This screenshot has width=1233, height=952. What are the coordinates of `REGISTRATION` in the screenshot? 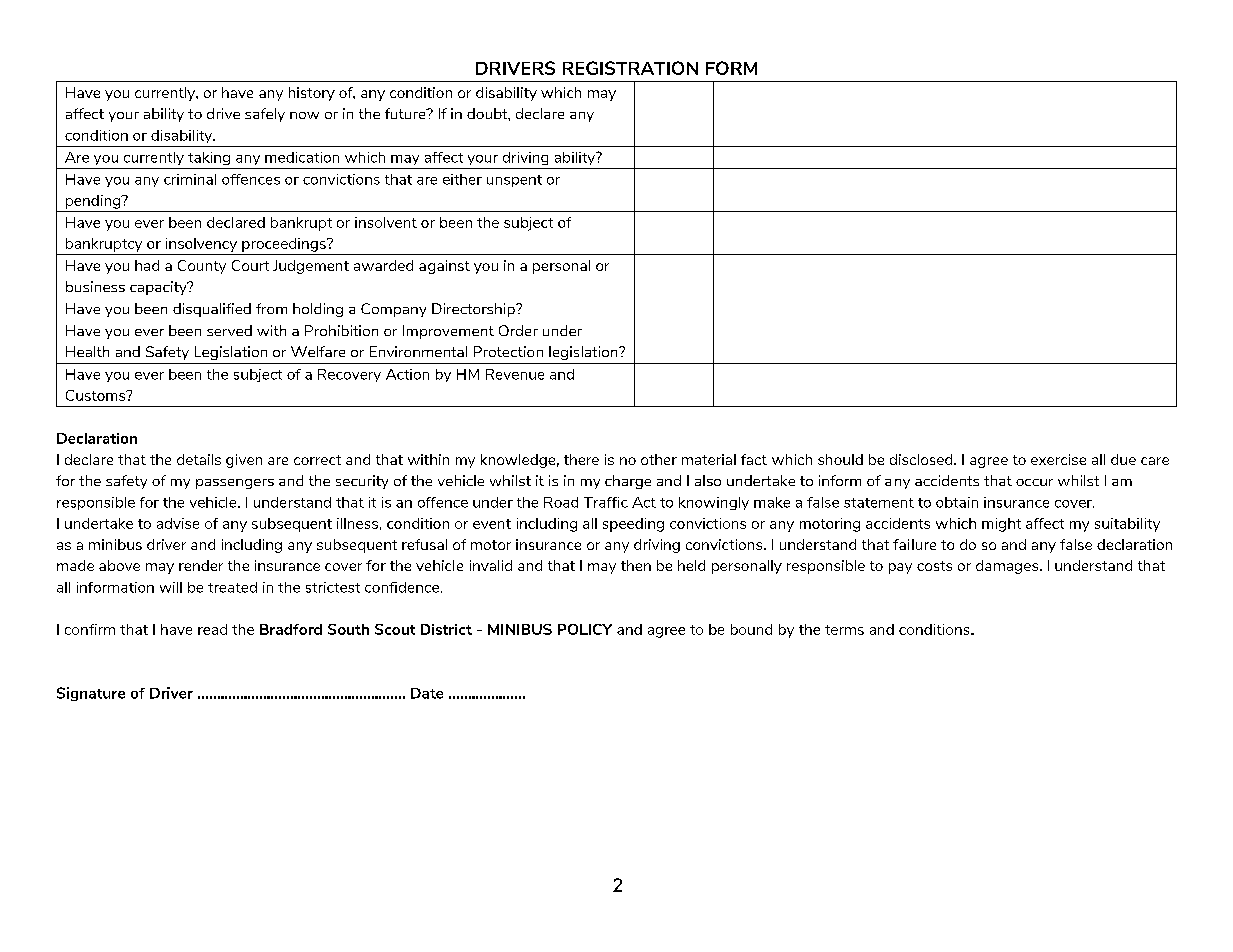 It's located at (630, 68).
